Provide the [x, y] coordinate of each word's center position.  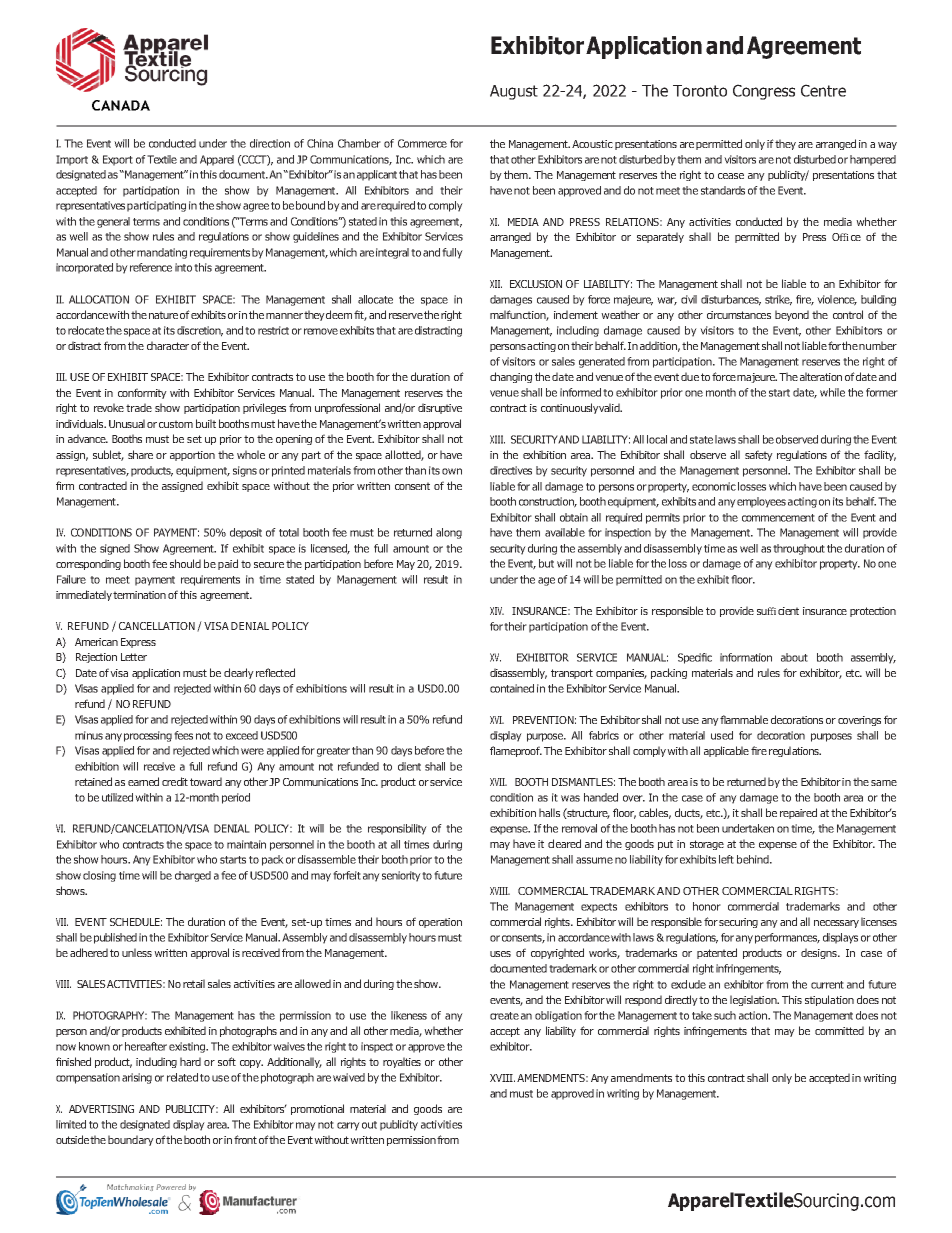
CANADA [121, 105]
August [514, 92]
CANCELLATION [157, 626]
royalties [402, 1062]
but [546, 563]
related [182, 1077]
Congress [764, 92]
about [794, 657]
